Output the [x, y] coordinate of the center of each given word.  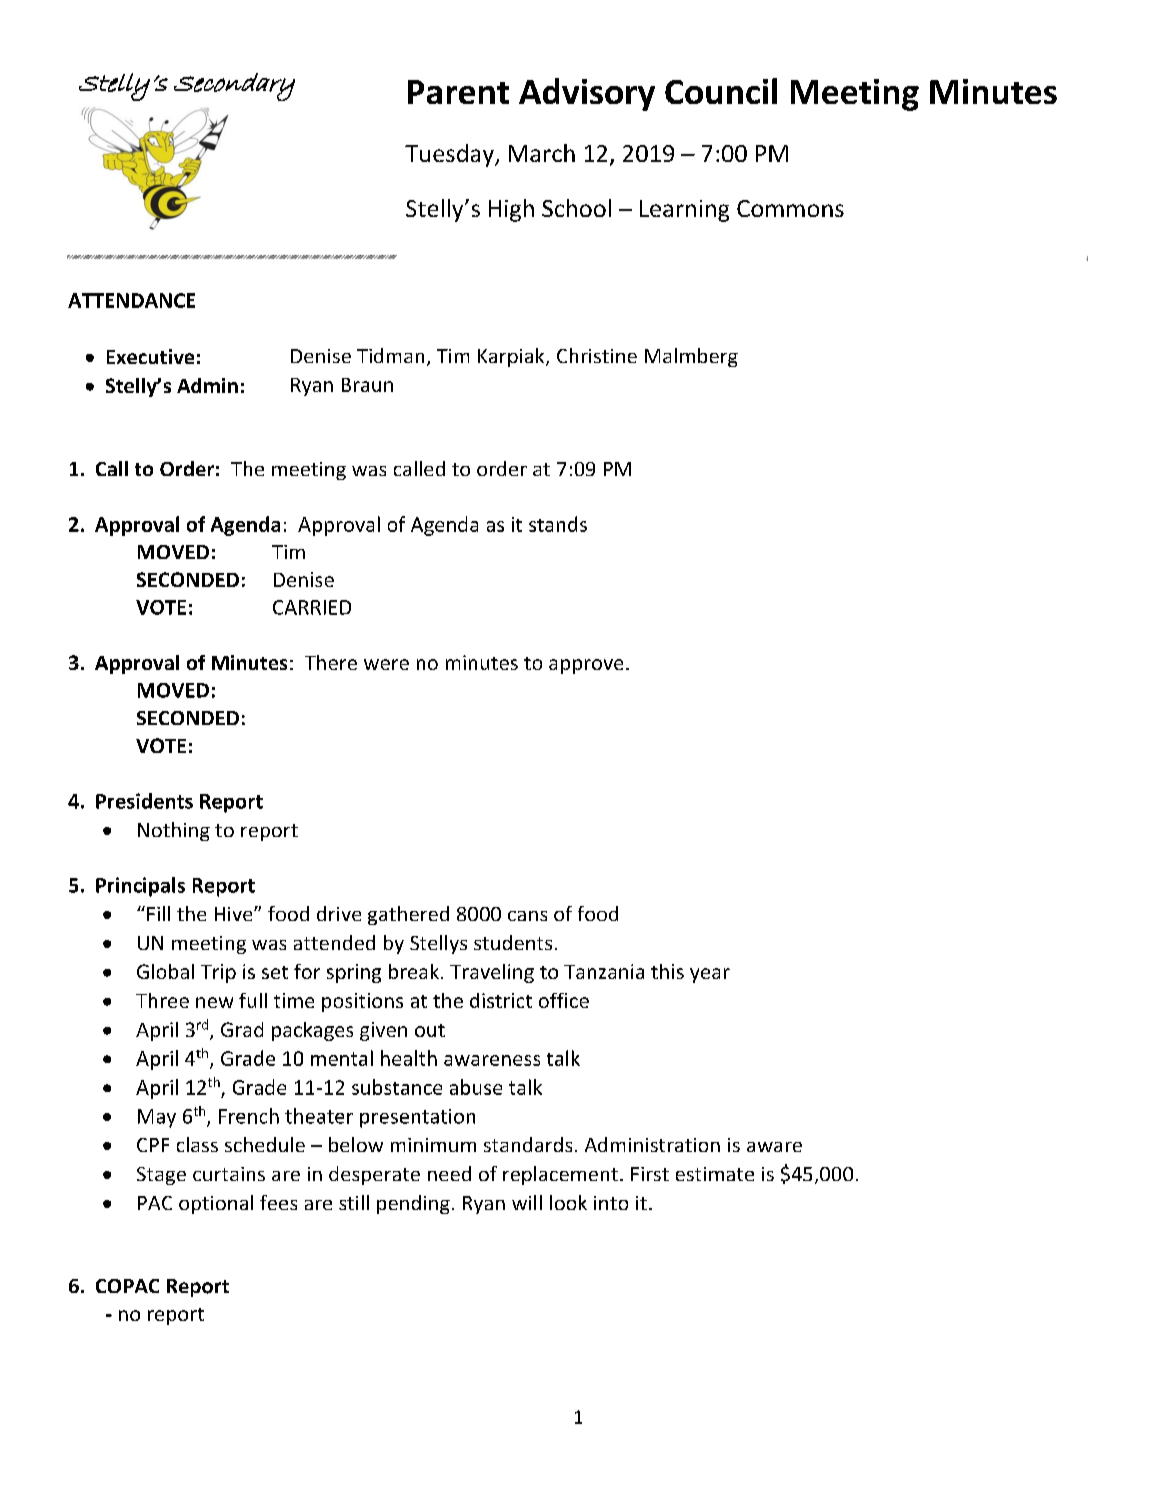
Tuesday [450, 155]
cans [527, 916]
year [710, 975]
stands [558, 524]
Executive [150, 356]
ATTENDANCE [131, 300]
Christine [597, 355]
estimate [715, 1174]
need [449, 1173]
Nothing [174, 831]
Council [721, 91]
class [197, 1144]
